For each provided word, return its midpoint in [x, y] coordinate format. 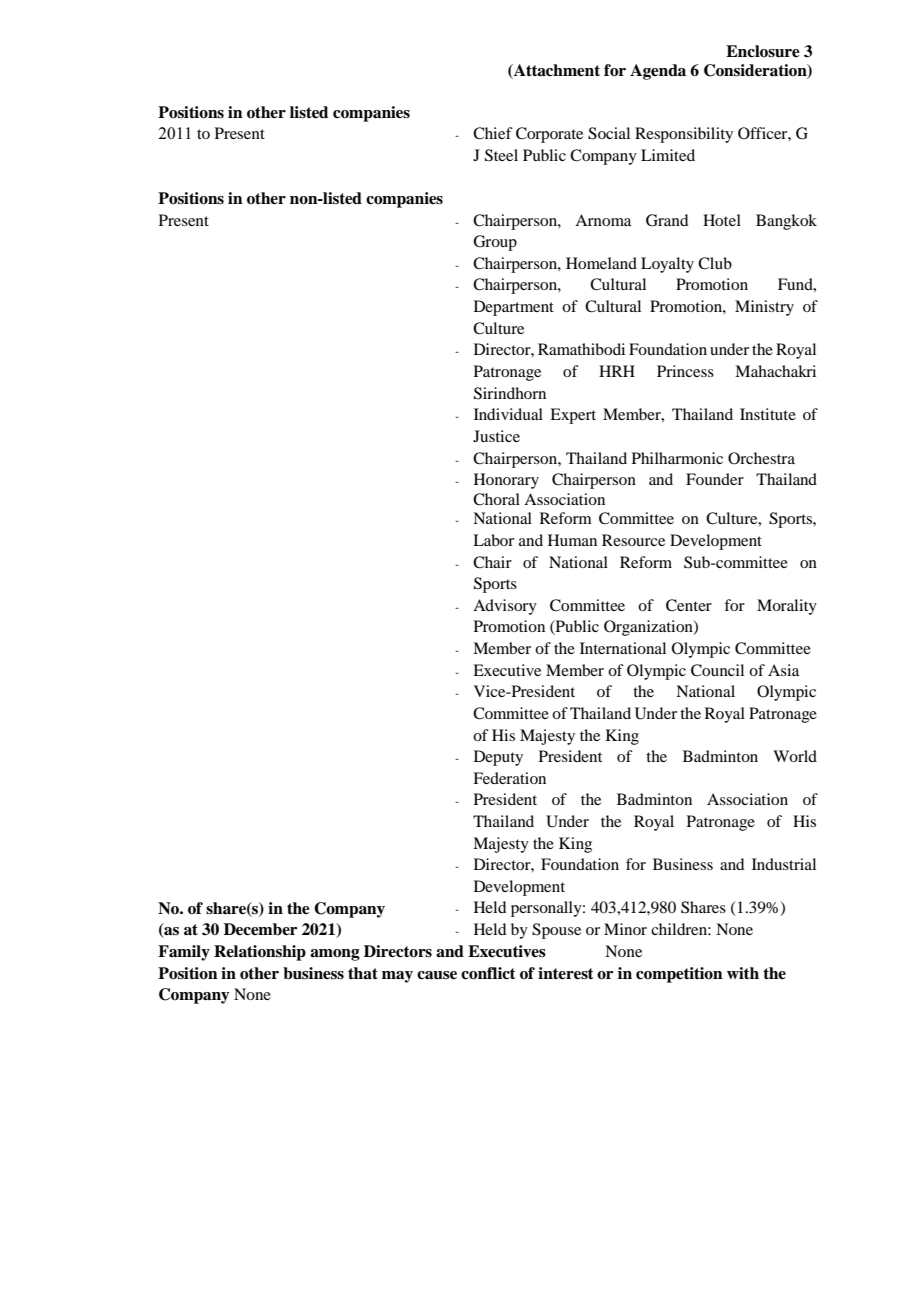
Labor [493, 540]
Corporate [549, 135]
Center [689, 605]
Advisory [505, 607]
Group [495, 243]
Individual [508, 414]
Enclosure [763, 51]
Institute [768, 414]
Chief [493, 133]
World [795, 756]
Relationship [260, 953]
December [260, 929]
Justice [496, 436]
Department [514, 308]
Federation [509, 778]
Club [715, 263]
